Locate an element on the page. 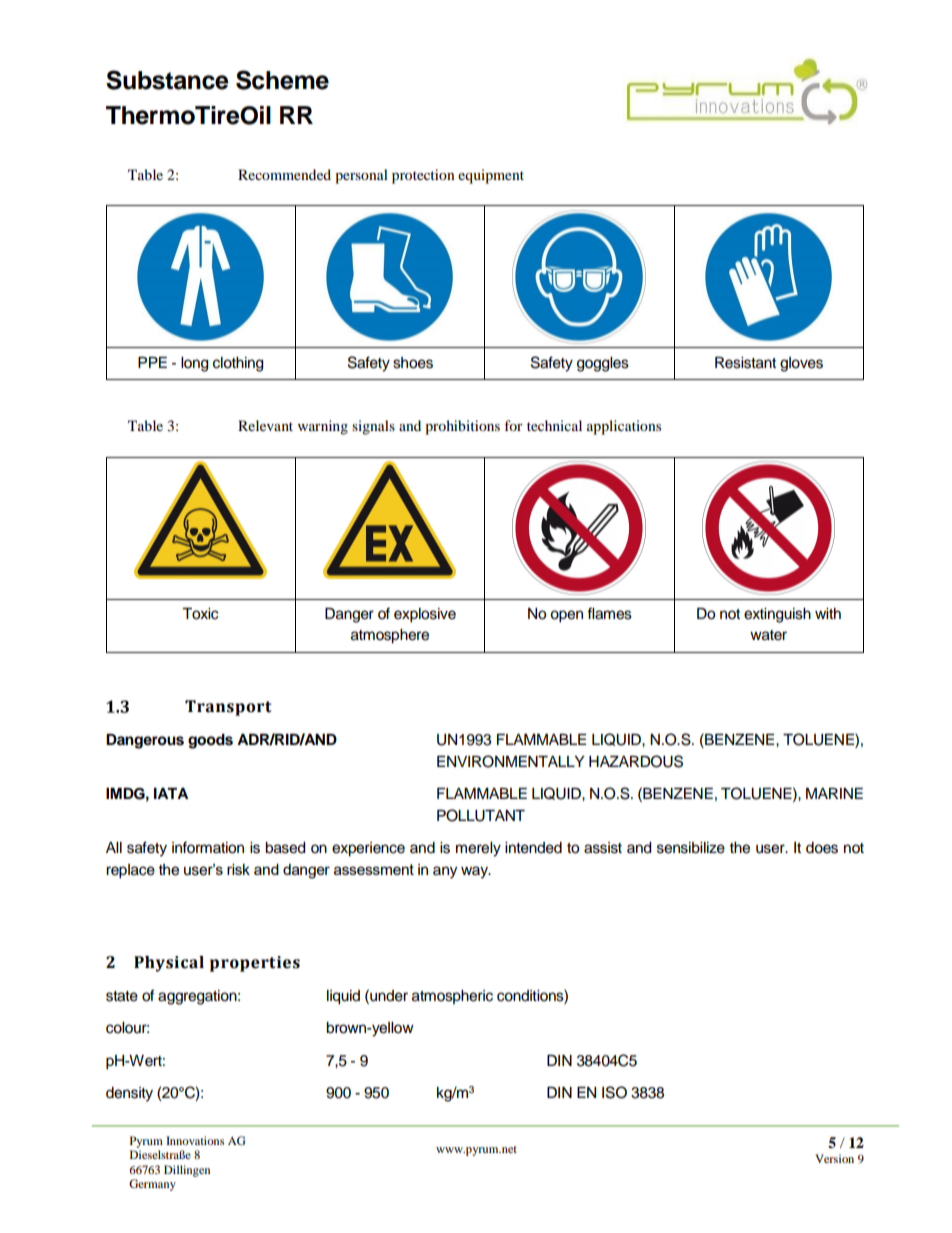 The width and height of the page is (952, 1233). Resistant is located at coordinates (745, 363).
